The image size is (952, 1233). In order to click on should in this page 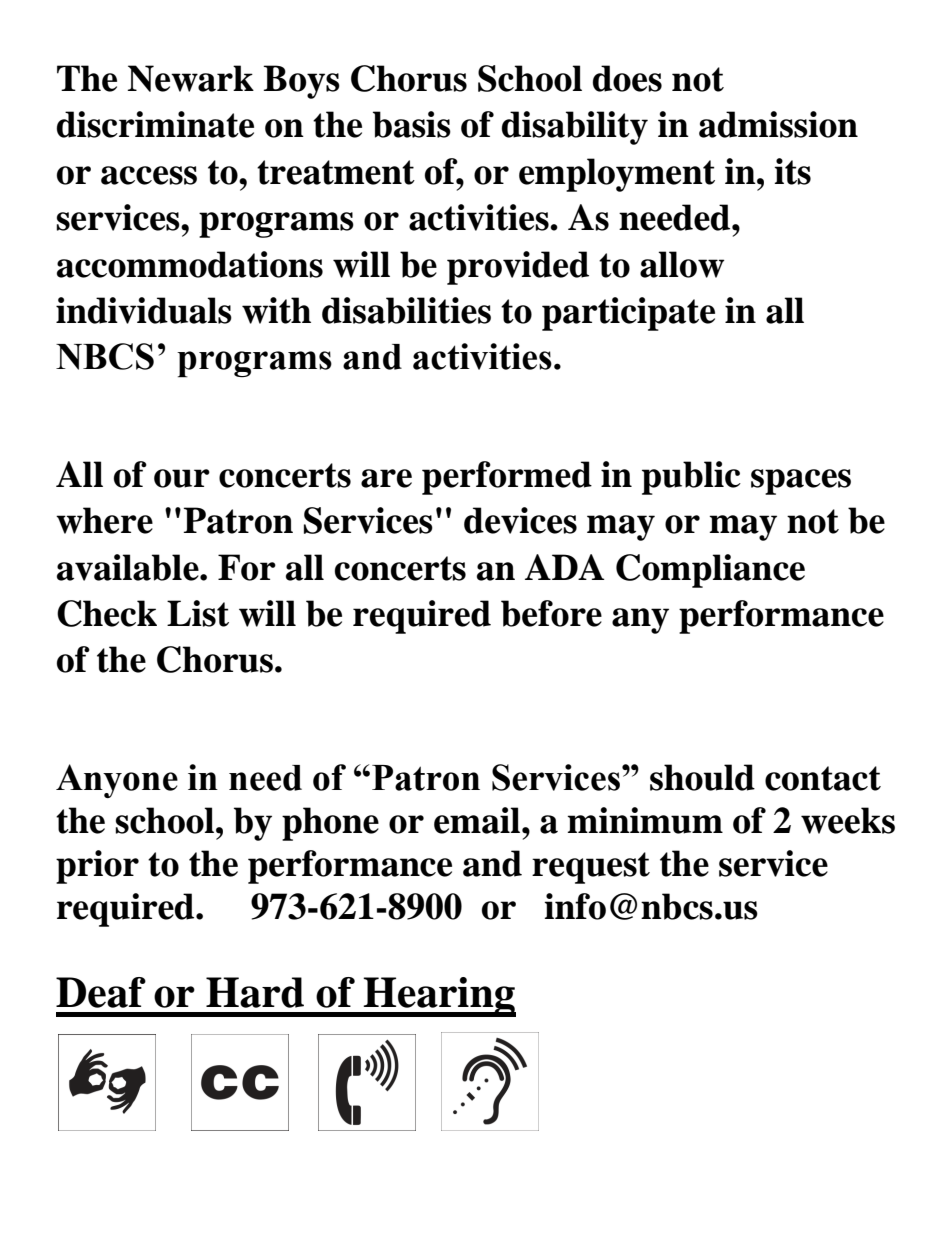, I will do `click(702, 777)`.
